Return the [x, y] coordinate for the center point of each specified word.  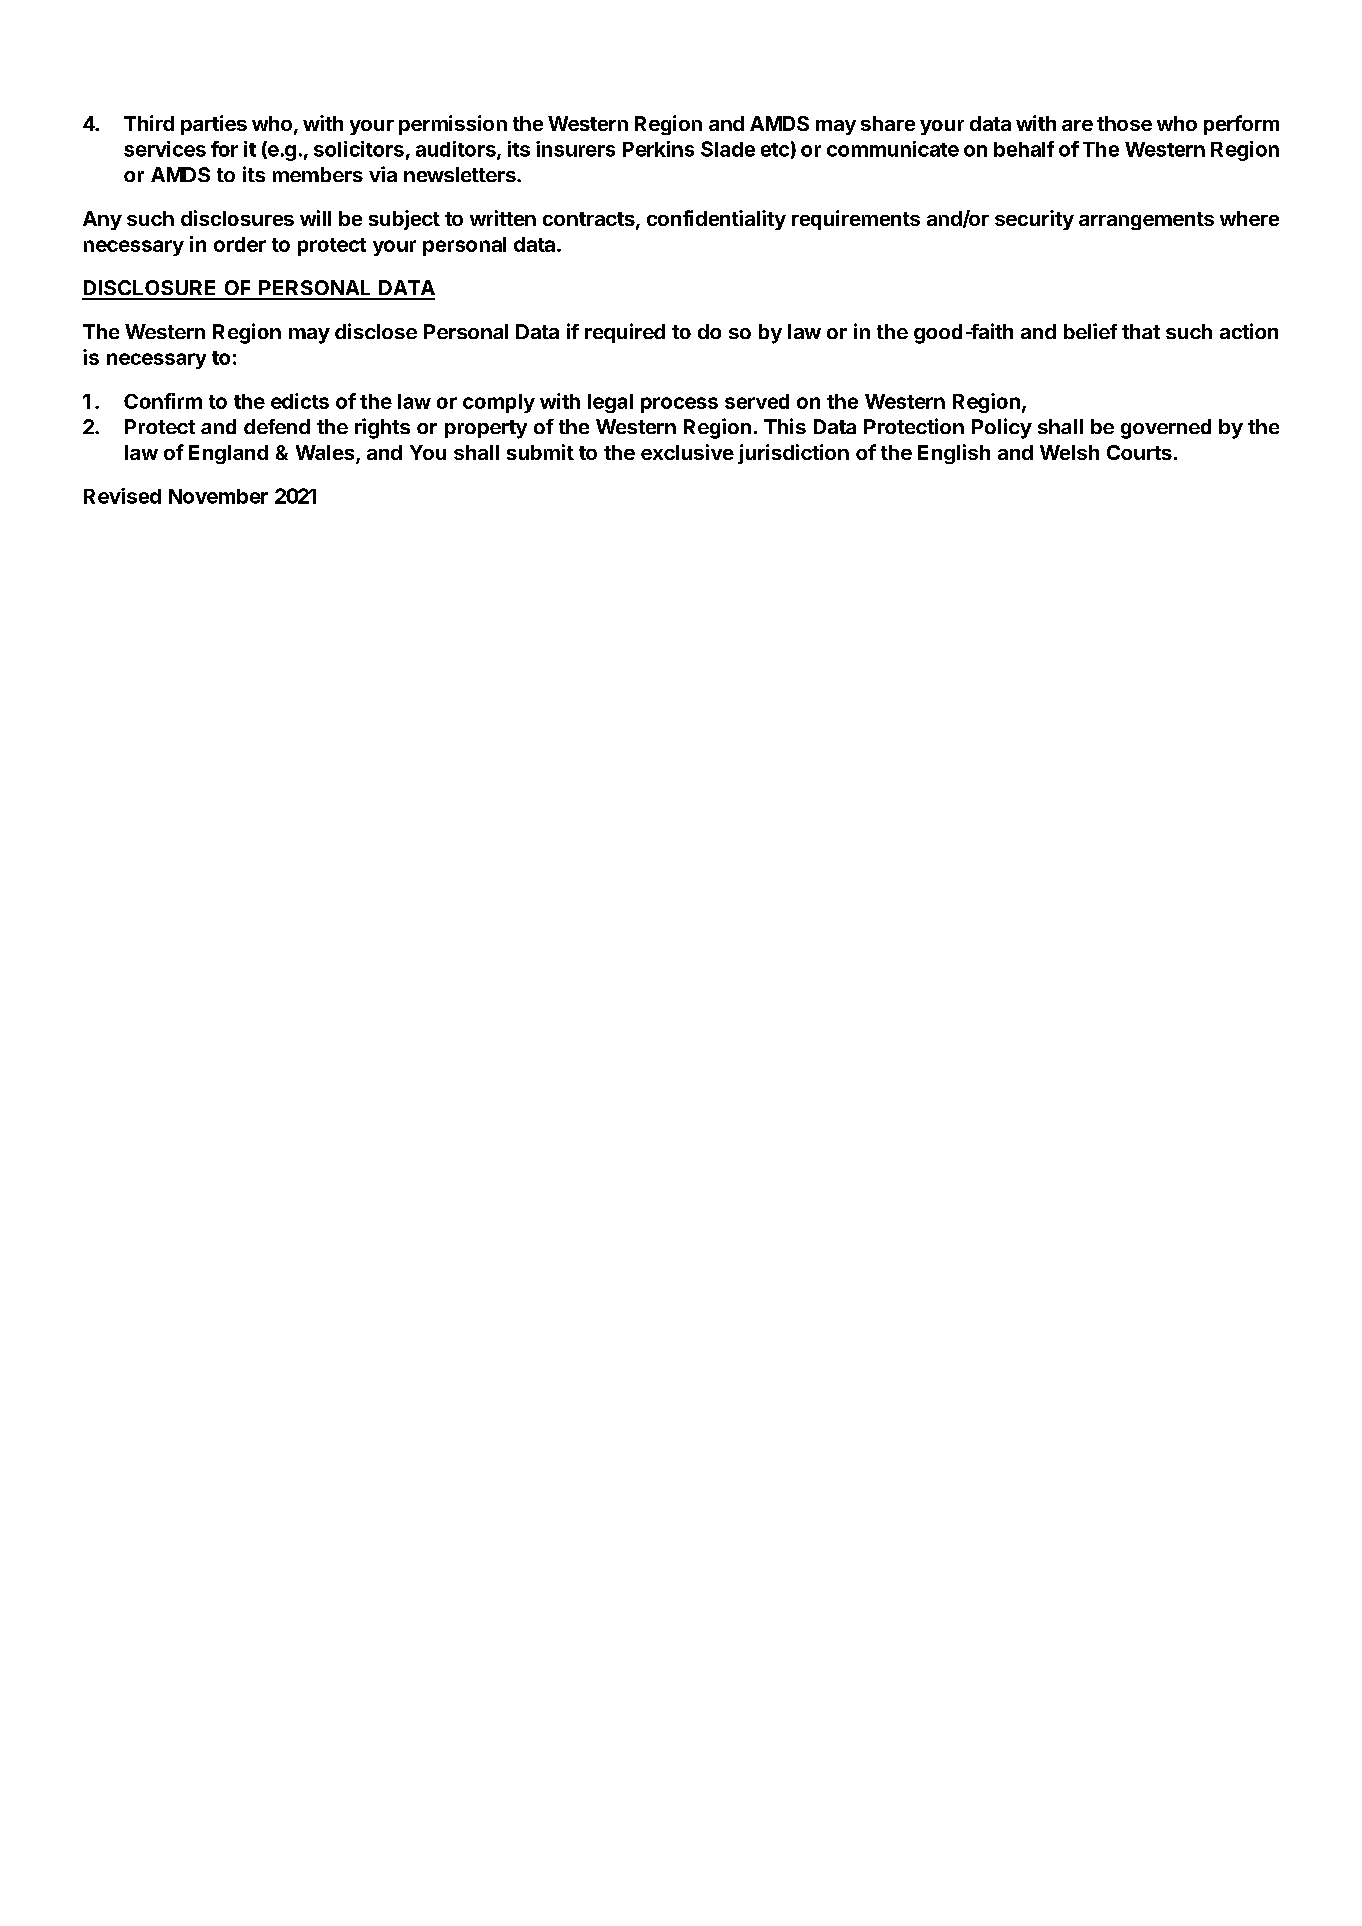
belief [1090, 331]
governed [1166, 429]
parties [214, 125]
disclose [376, 331]
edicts [300, 401]
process [679, 405]
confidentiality [716, 220]
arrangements [1146, 221]
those [1124, 123]
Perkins [658, 149]
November [218, 496]
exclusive [687, 452]
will [315, 218]
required [625, 333]
